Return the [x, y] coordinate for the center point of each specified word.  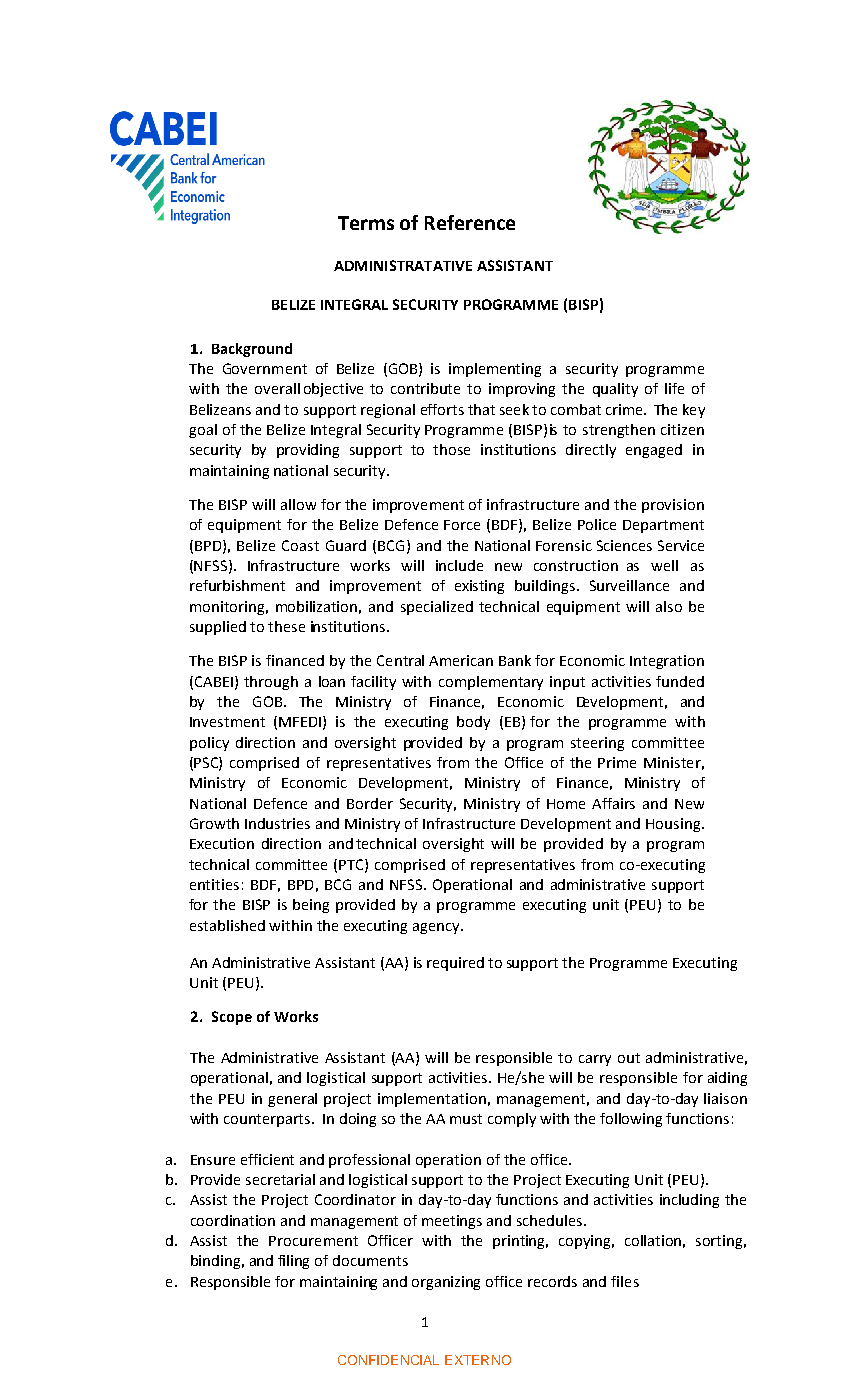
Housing [674, 825]
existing [479, 587]
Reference [470, 222]
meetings [452, 1222]
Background [252, 350]
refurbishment [237, 585]
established [227, 925]
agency [437, 928]
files [625, 1281]
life [674, 388]
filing [293, 1262]
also [669, 606]
